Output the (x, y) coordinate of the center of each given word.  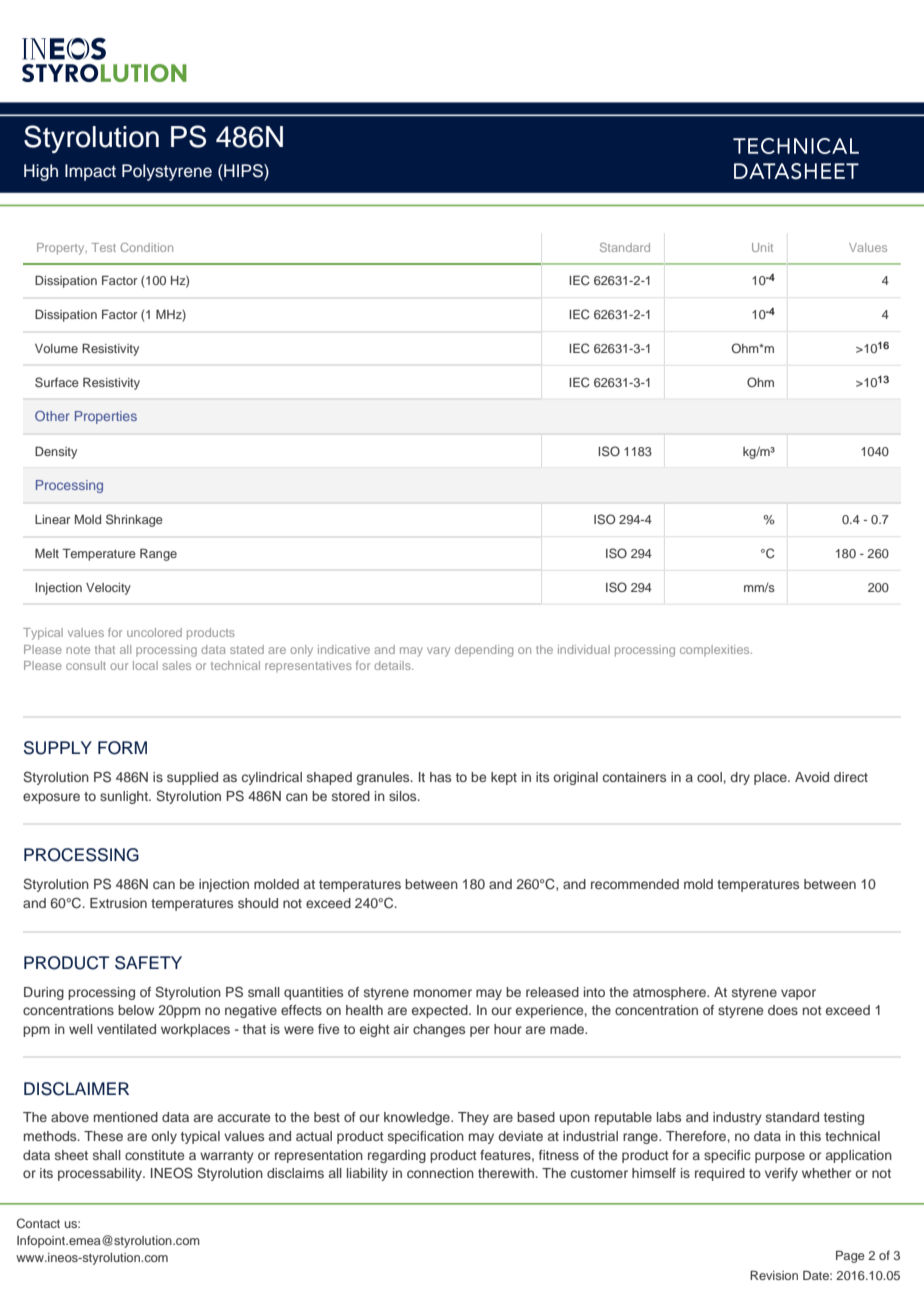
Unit (762, 247)
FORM (122, 748)
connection (440, 1173)
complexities (716, 650)
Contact (38, 1223)
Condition (147, 247)
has (440, 777)
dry (740, 778)
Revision (774, 1275)
